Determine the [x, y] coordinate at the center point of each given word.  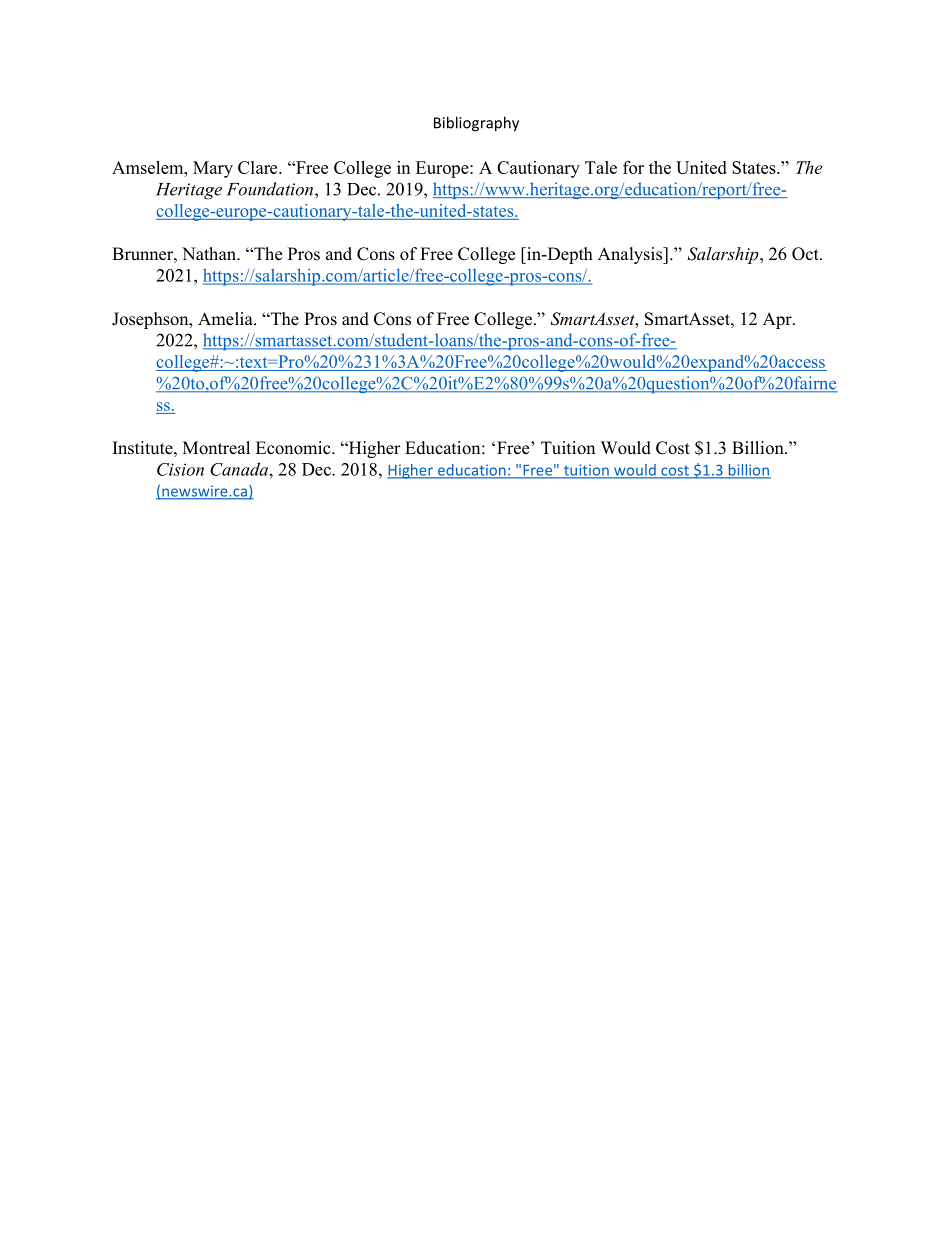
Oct [806, 254]
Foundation [271, 189]
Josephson [151, 320]
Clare [259, 167]
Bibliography [476, 124]
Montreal [216, 448]
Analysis [631, 255]
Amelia [226, 319]
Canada [239, 469]
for [633, 167]
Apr [778, 320]
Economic [294, 448]
